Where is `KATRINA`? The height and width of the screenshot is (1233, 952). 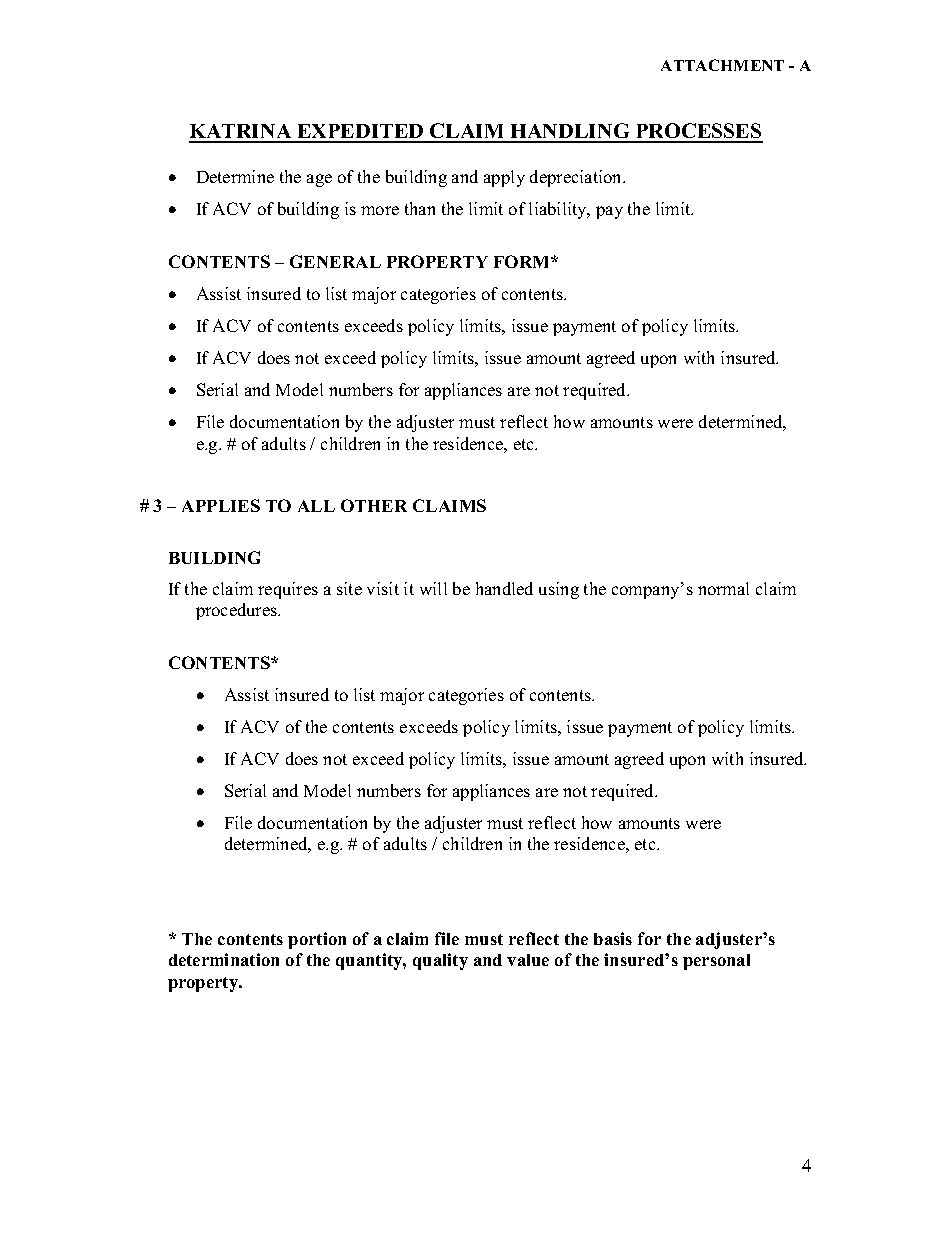
KATRINA is located at coordinates (241, 133).
